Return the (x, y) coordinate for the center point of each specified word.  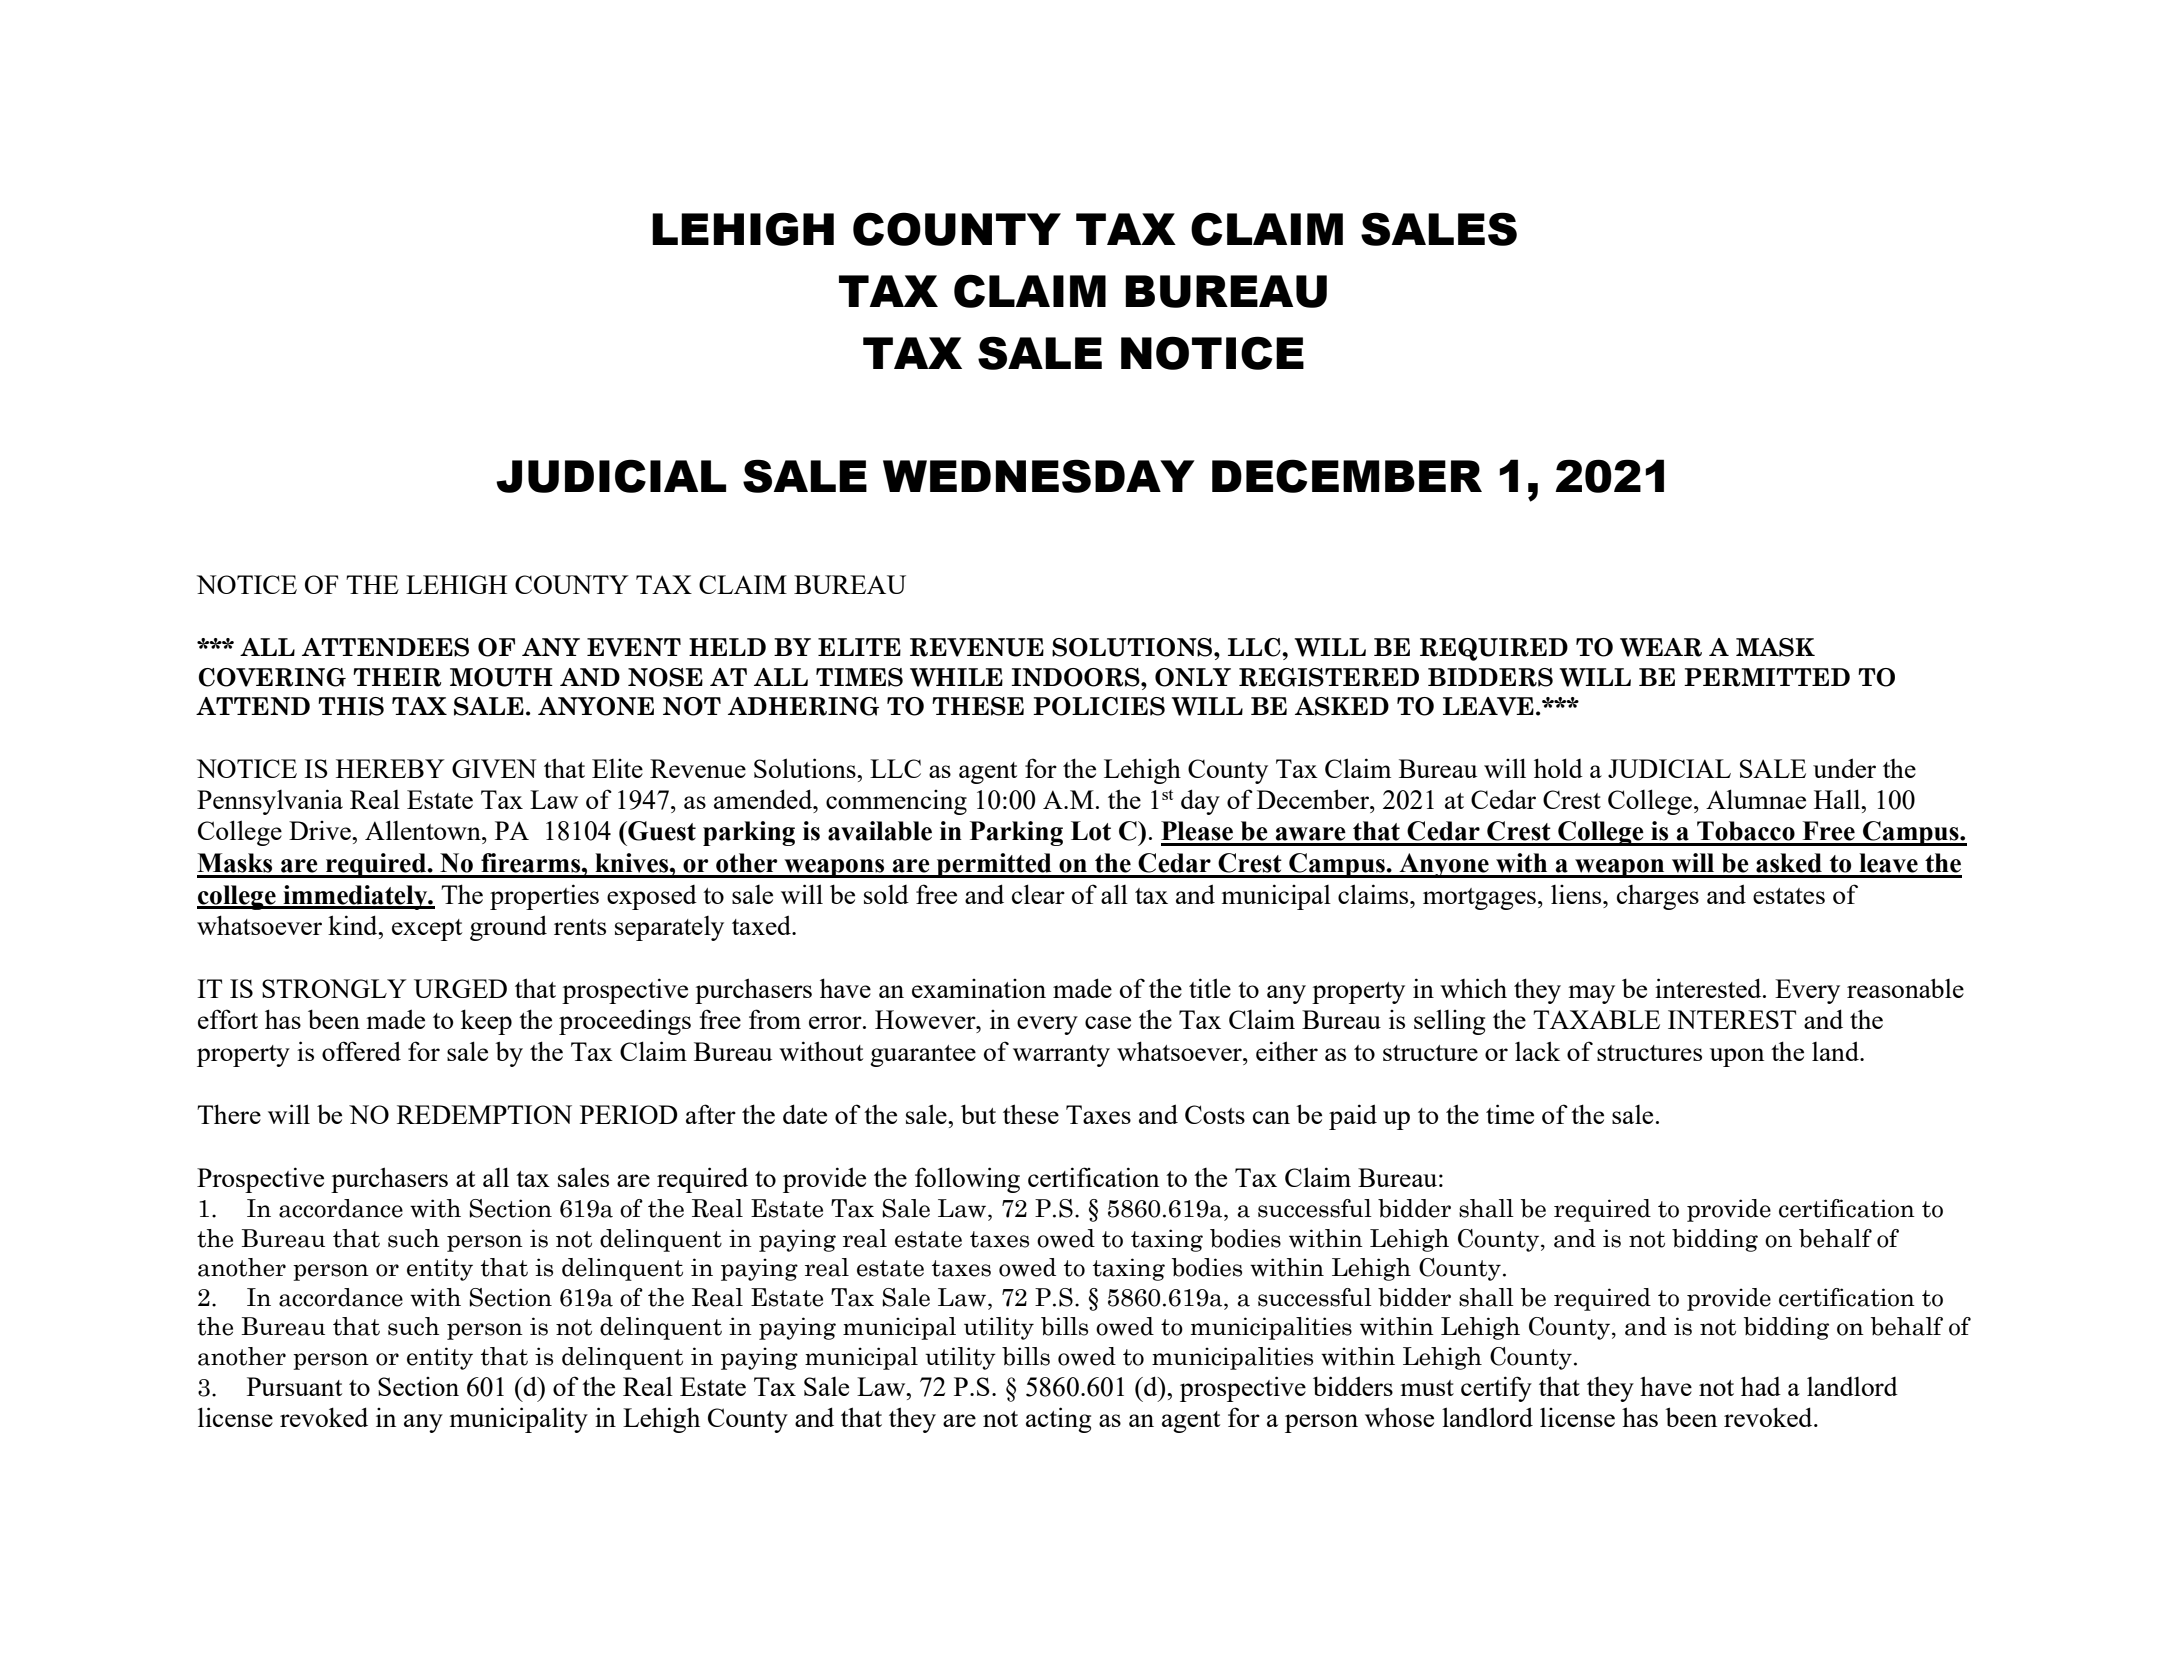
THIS (351, 706)
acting (1058, 1420)
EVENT (634, 647)
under (1844, 768)
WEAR (1661, 647)
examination (979, 988)
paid (1353, 1117)
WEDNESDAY (1039, 476)
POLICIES (1099, 706)
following (967, 1180)
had (1761, 1386)
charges (1658, 897)
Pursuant (294, 1386)
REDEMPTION (484, 1114)
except (427, 930)
